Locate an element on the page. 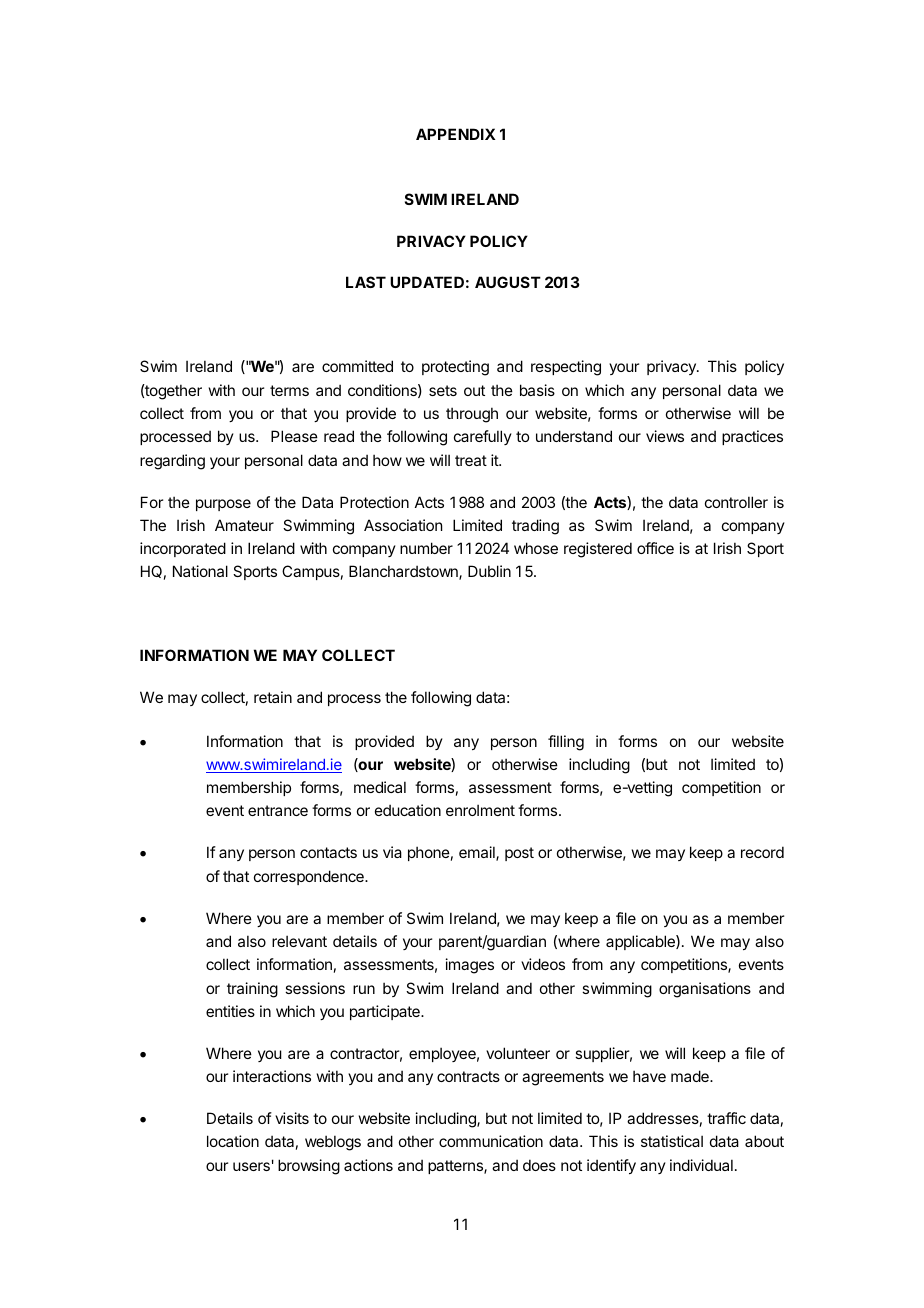 The width and height of the document is (924, 1308). post is located at coordinates (519, 854).
